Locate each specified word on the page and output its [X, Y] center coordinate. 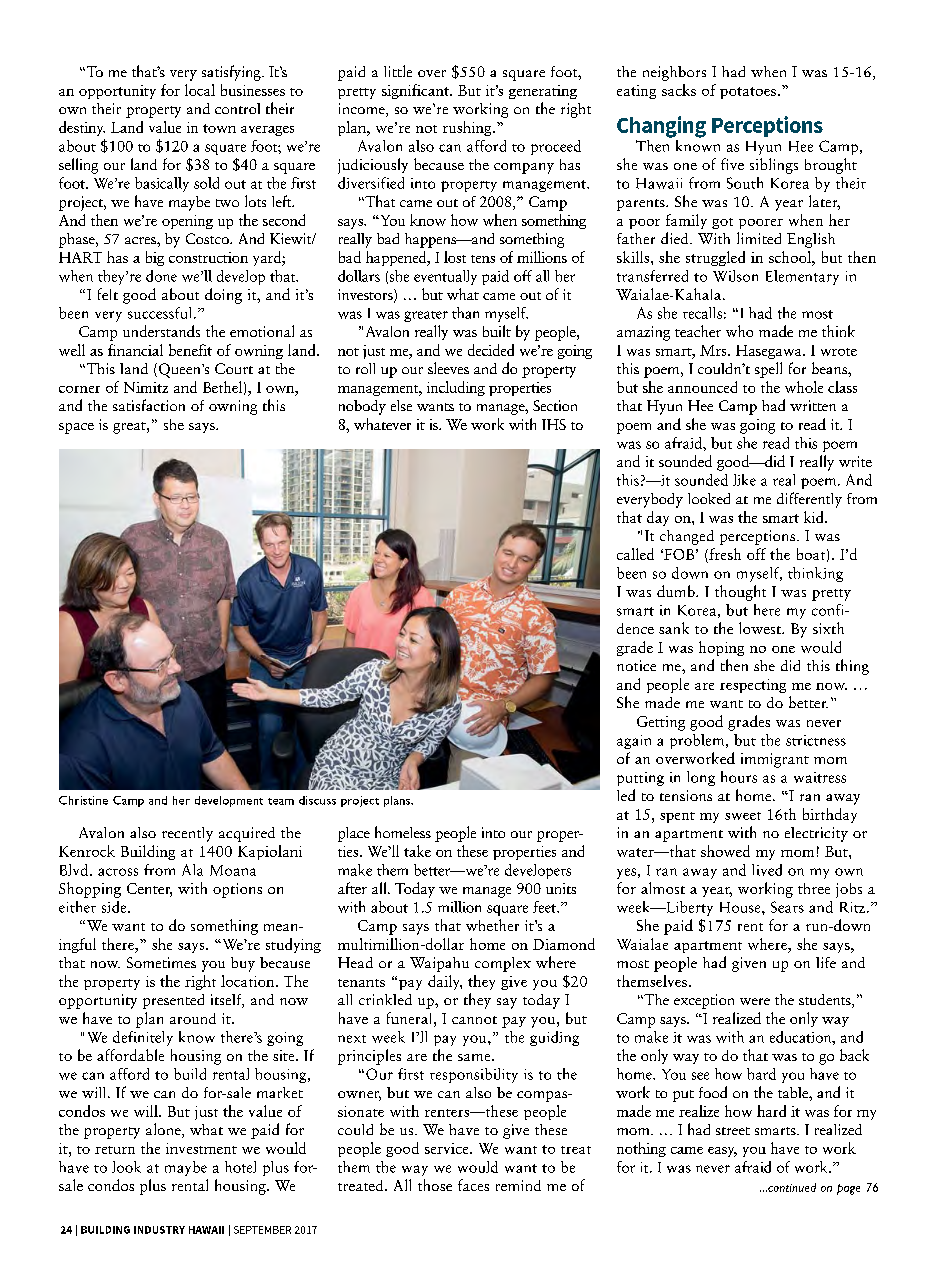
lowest [761, 628]
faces [473, 1185]
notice [636, 665]
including [456, 388]
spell [768, 370]
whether [492, 925]
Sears [787, 907]
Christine [83, 800]
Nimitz [146, 387]
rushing [468, 128]
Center [149, 890]
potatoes [748, 93]
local [200, 90]
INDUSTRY [159, 1230]
